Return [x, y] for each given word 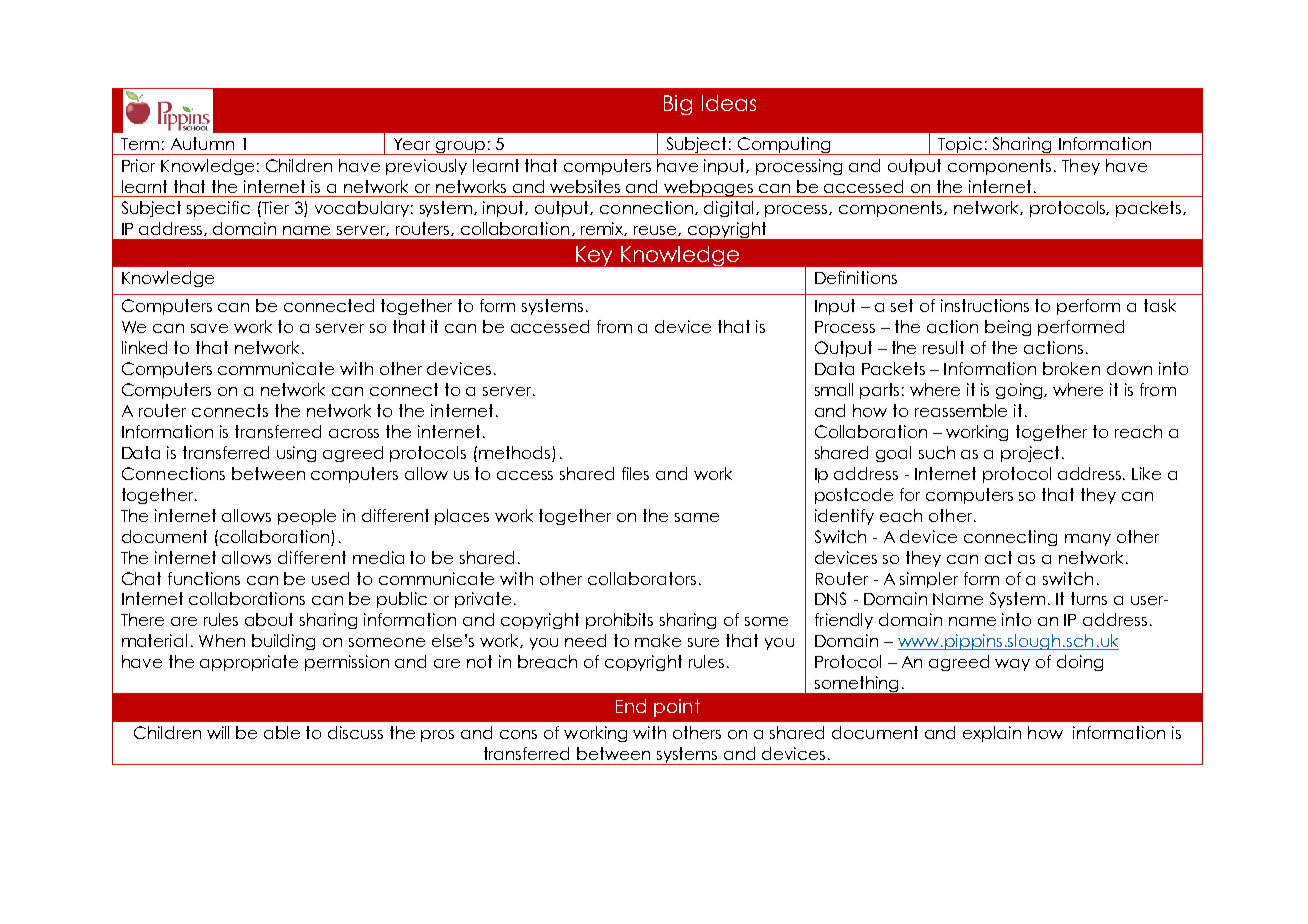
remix [604, 229]
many [1088, 540]
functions [204, 578]
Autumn [202, 143]
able [282, 732]
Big [678, 105]
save [209, 328]
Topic [960, 146]
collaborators [642, 578]
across [354, 433]
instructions [985, 305]
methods [516, 454]
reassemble [961, 410]
